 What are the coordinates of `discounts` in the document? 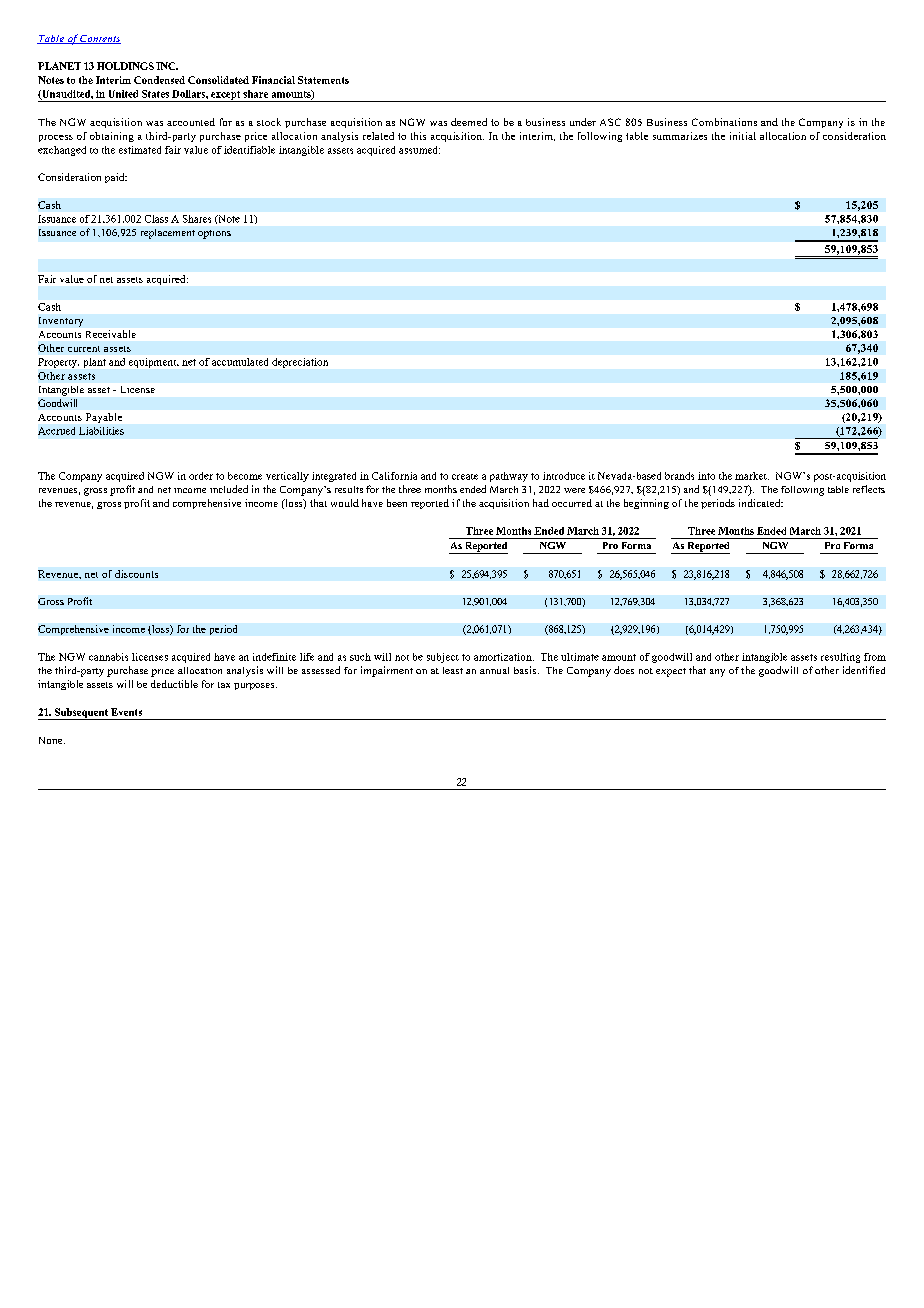 It's located at (136, 574).
